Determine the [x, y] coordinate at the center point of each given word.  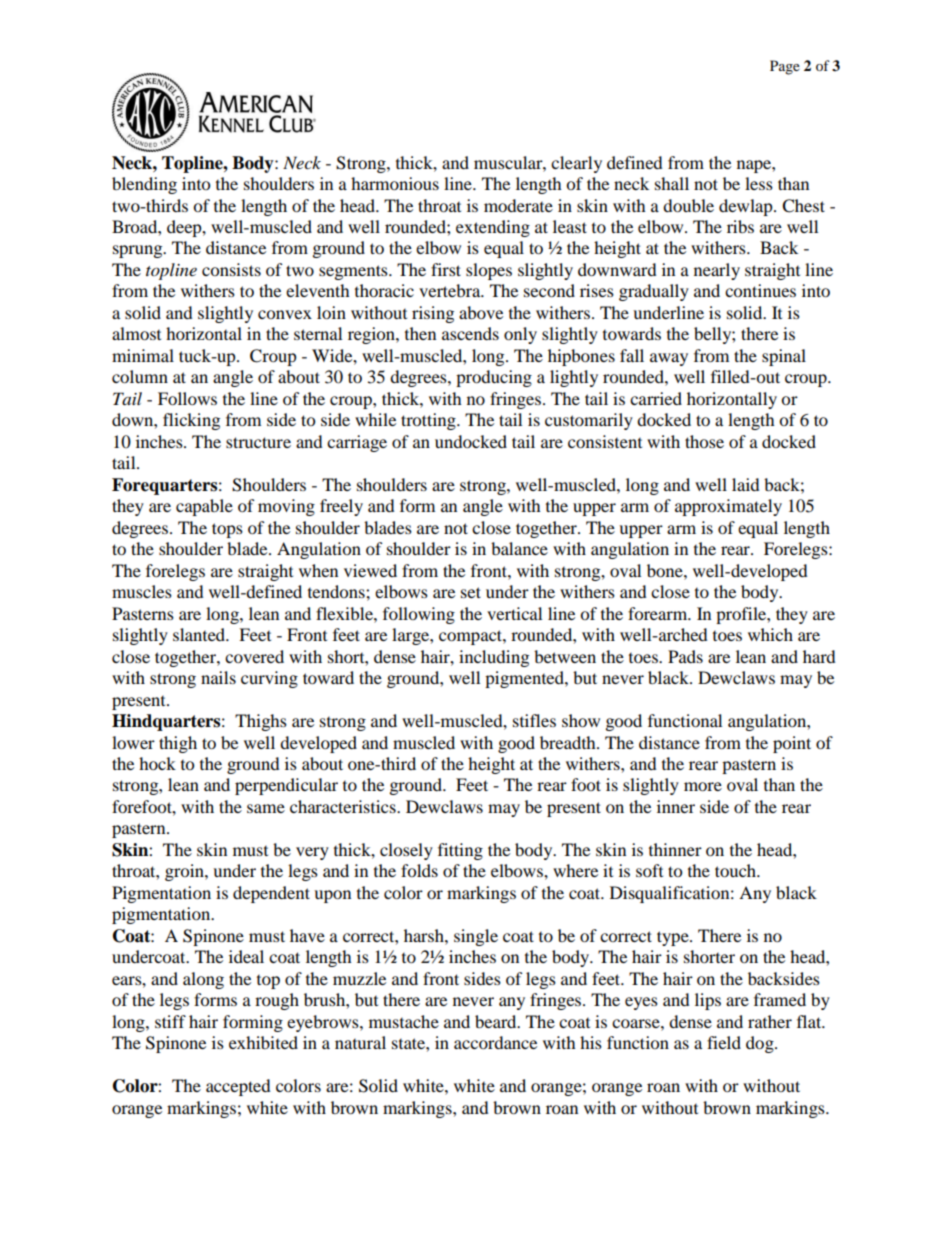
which [770, 634]
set [471, 592]
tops [227, 530]
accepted [238, 1087]
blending [144, 185]
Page [785, 67]
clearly [576, 164]
